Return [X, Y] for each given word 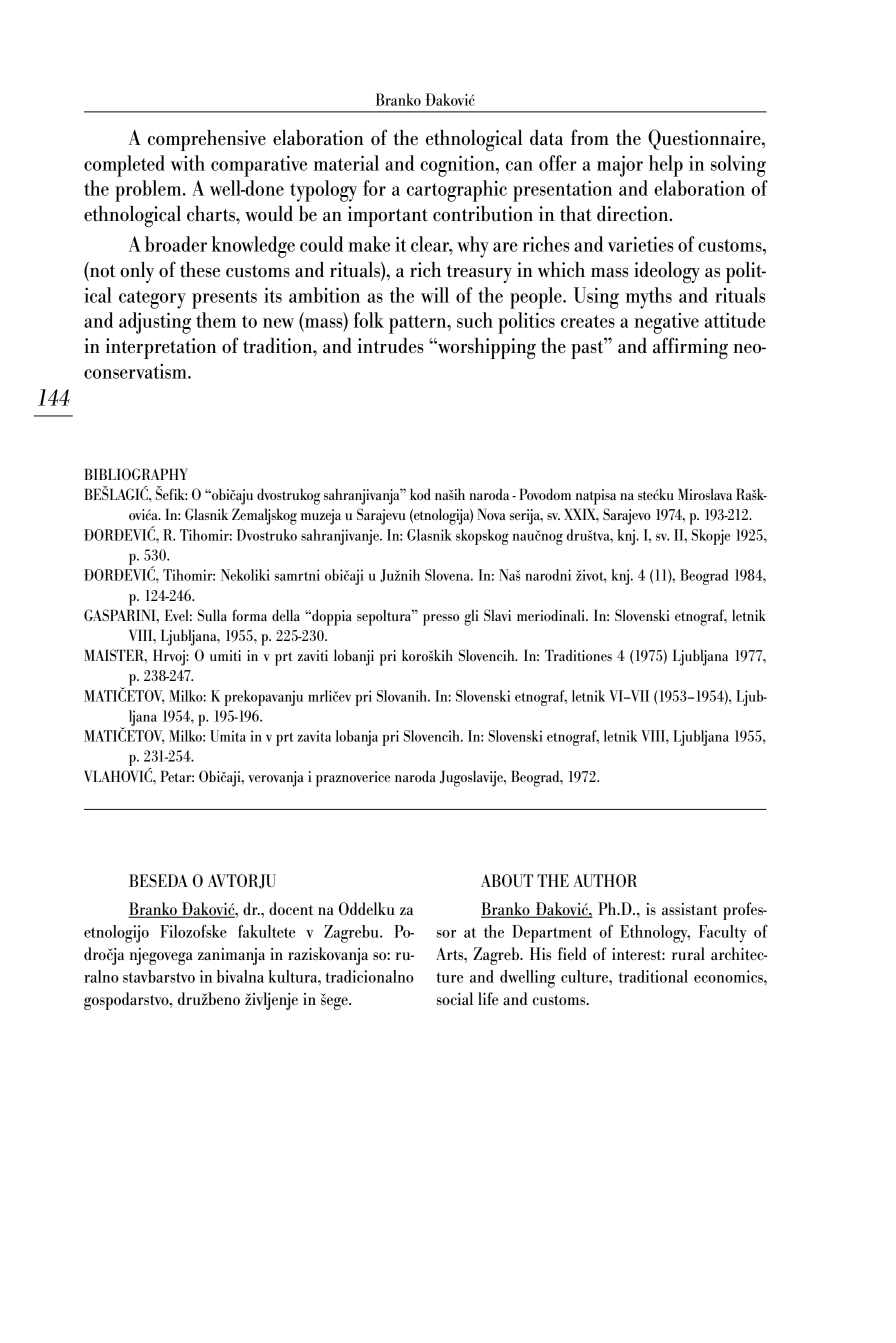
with [188, 163]
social [455, 998]
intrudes [391, 346]
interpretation [161, 348]
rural [688, 953]
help [666, 166]
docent [291, 908]
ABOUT [507, 880]
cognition [458, 166]
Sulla [212, 615]
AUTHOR [605, 880]
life [488, 998]
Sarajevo [627, 516]
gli [471, 617]
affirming [690, 348]
